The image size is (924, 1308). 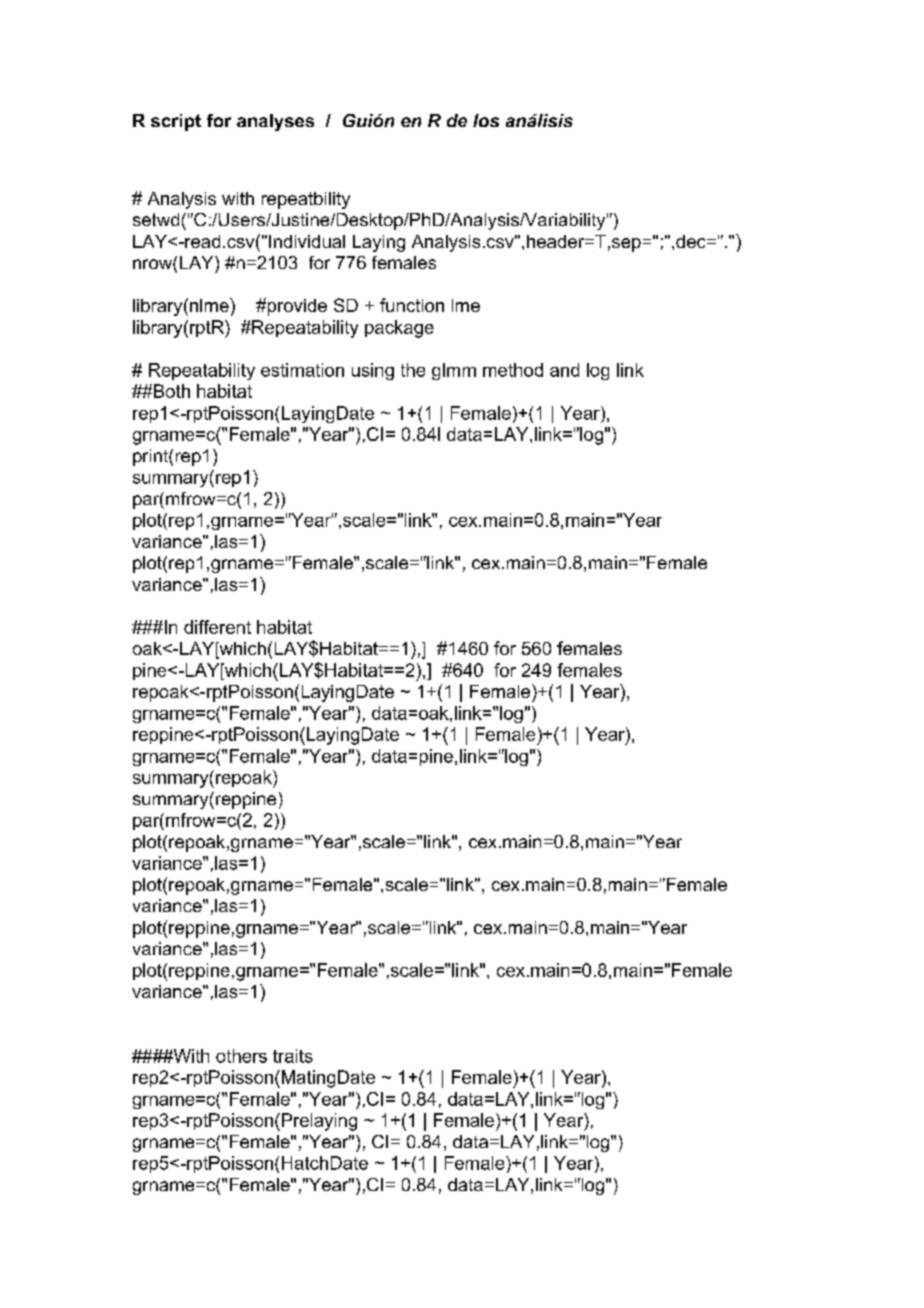 I want to click on using, so click(x=373, y=371).
